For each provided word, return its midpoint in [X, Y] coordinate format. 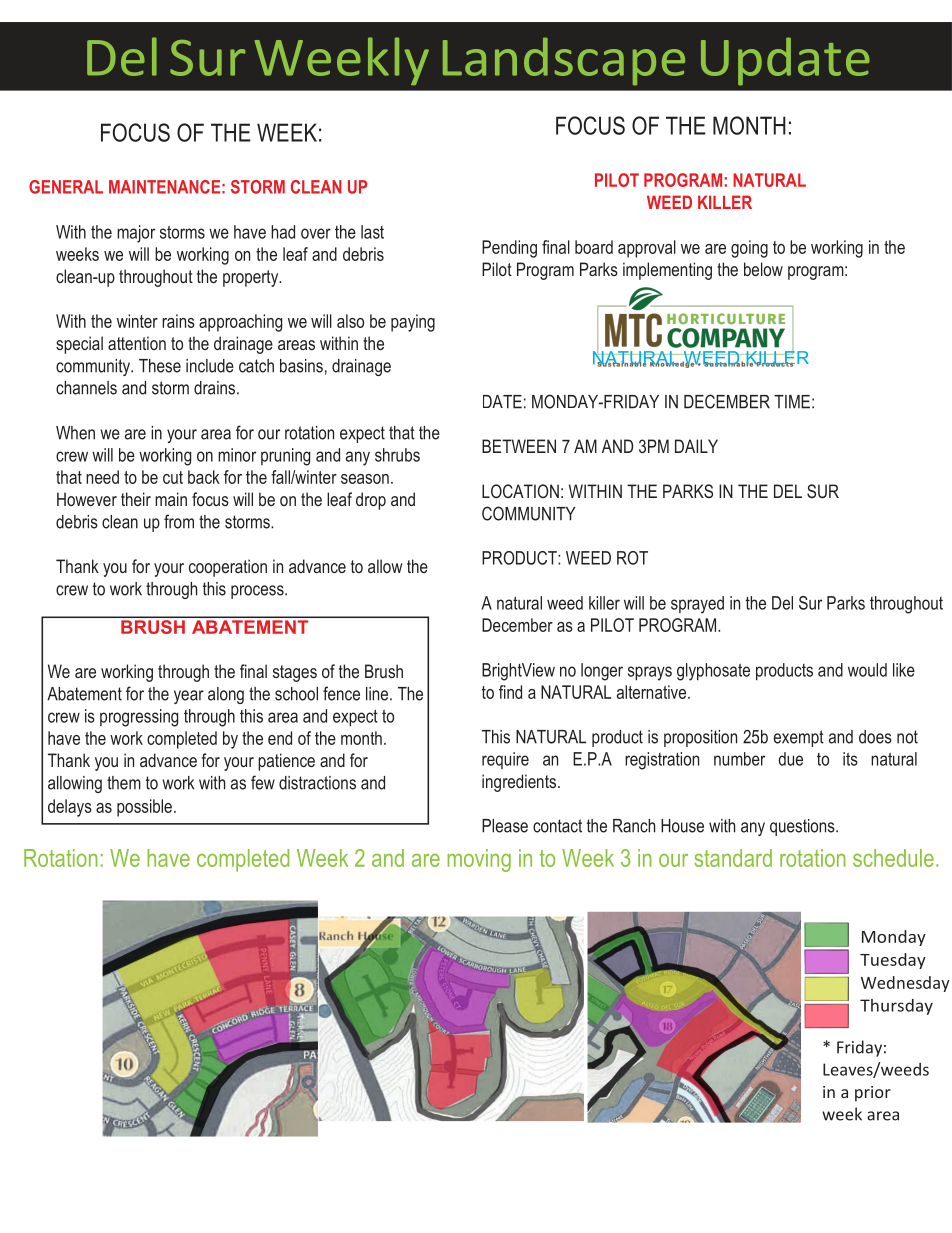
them [124, 783]
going [749, 249]
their [136, 499]
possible [144, 808]
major [136, 234]
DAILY [696, 446]
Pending [509, 249]
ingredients [520, 783]
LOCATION [520, 491]
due [790, 759]
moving [479, 860]
